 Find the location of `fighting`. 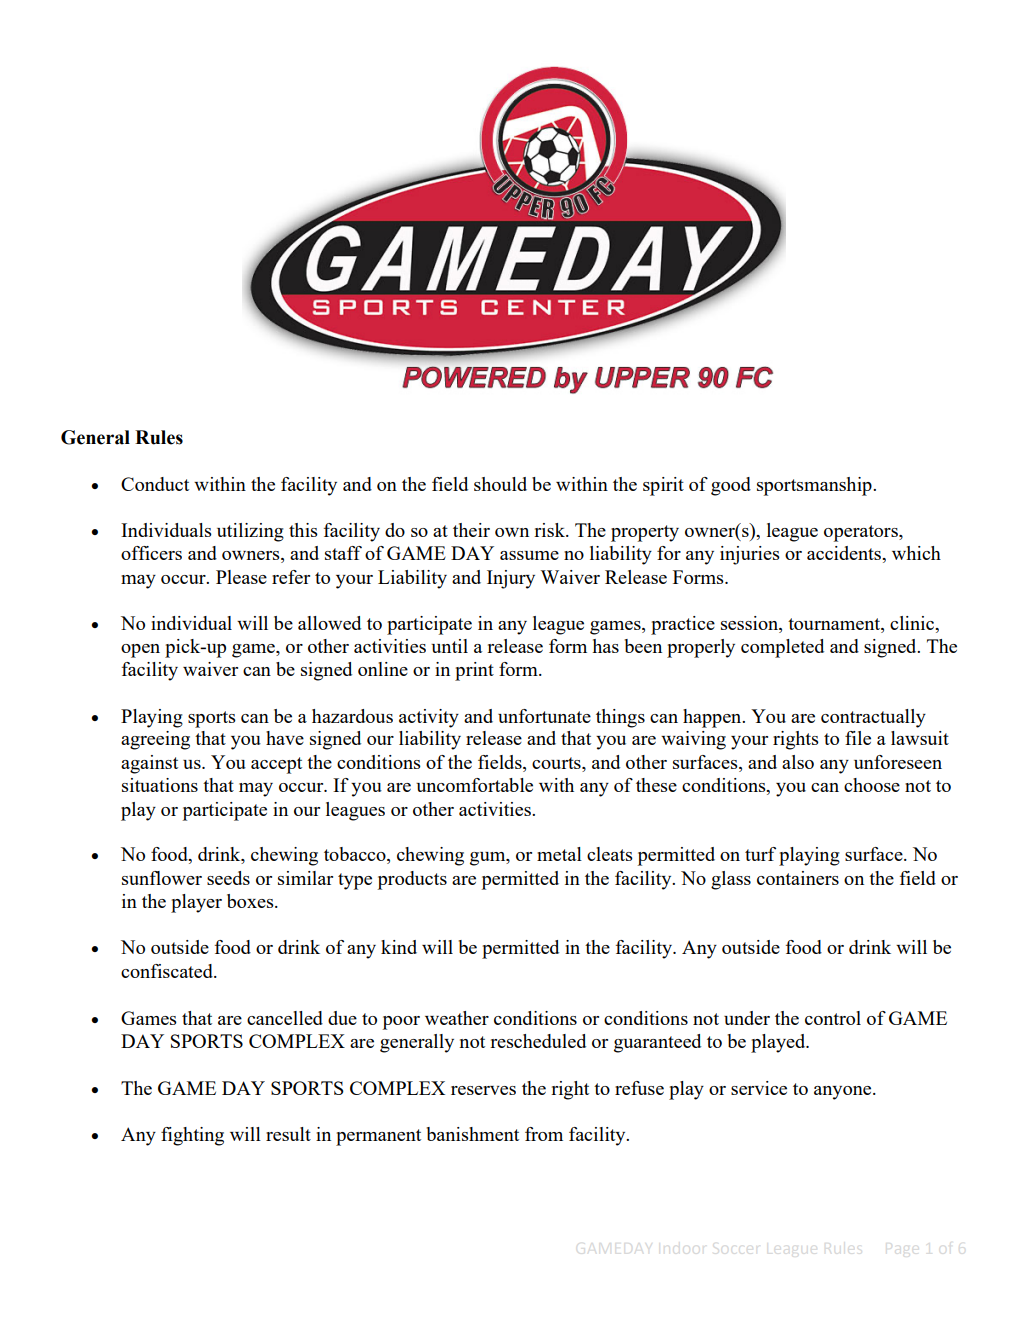

fighting is located at coordinates (192, 1136).
